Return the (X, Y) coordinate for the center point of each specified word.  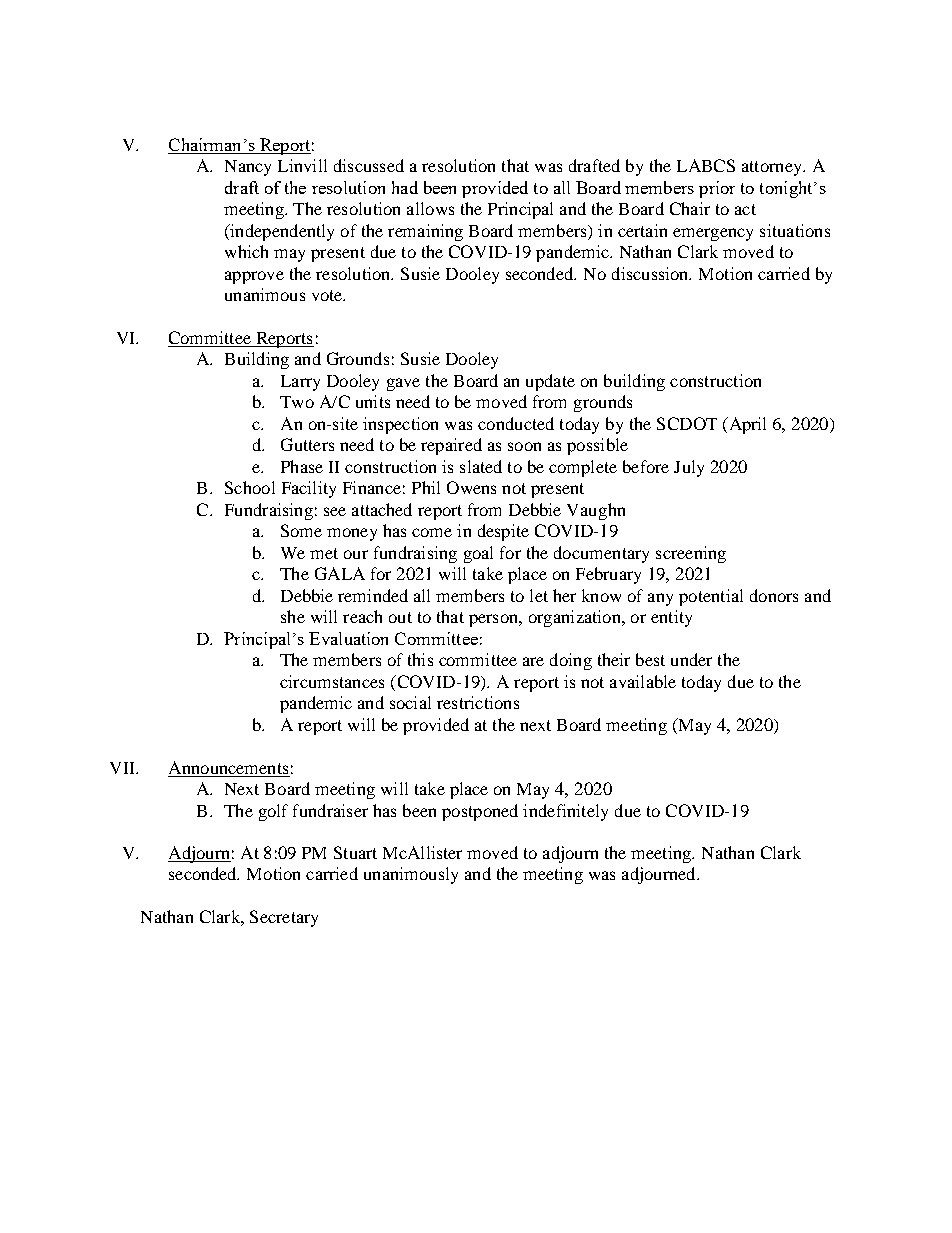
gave (403, 384)
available (643, 681)
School (250, 487)
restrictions (478, 702)
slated (481, 466)
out (400, 617)
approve (254, 277)
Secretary (284, 918)
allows (430, 208)
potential (711, 597)
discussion (651, 273)
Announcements (228, 767)
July (689, 468)
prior (717, 189)
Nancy (248, 168)
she (293, 616)
